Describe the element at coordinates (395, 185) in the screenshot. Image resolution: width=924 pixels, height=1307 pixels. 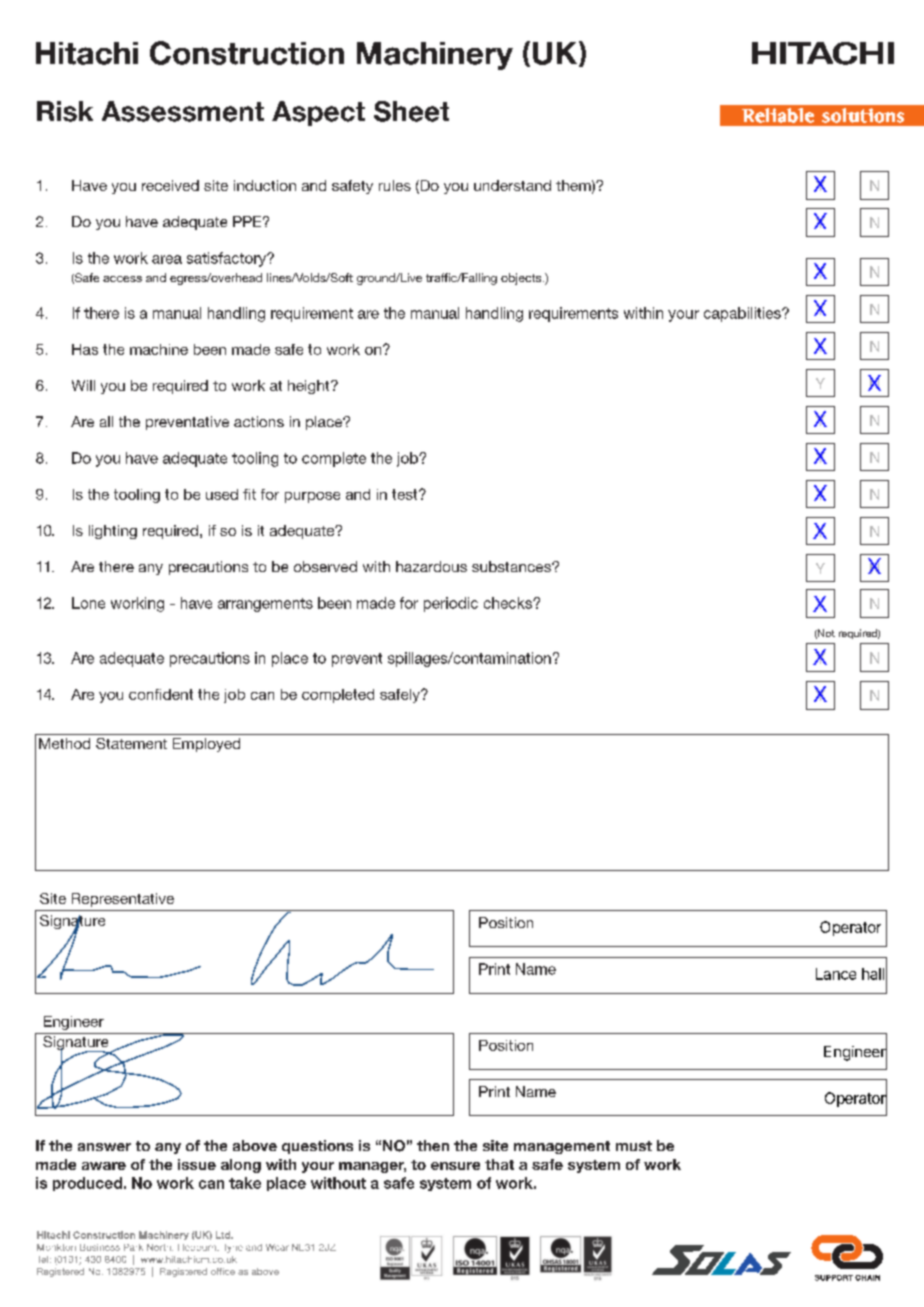
I see `rules` at that location.
